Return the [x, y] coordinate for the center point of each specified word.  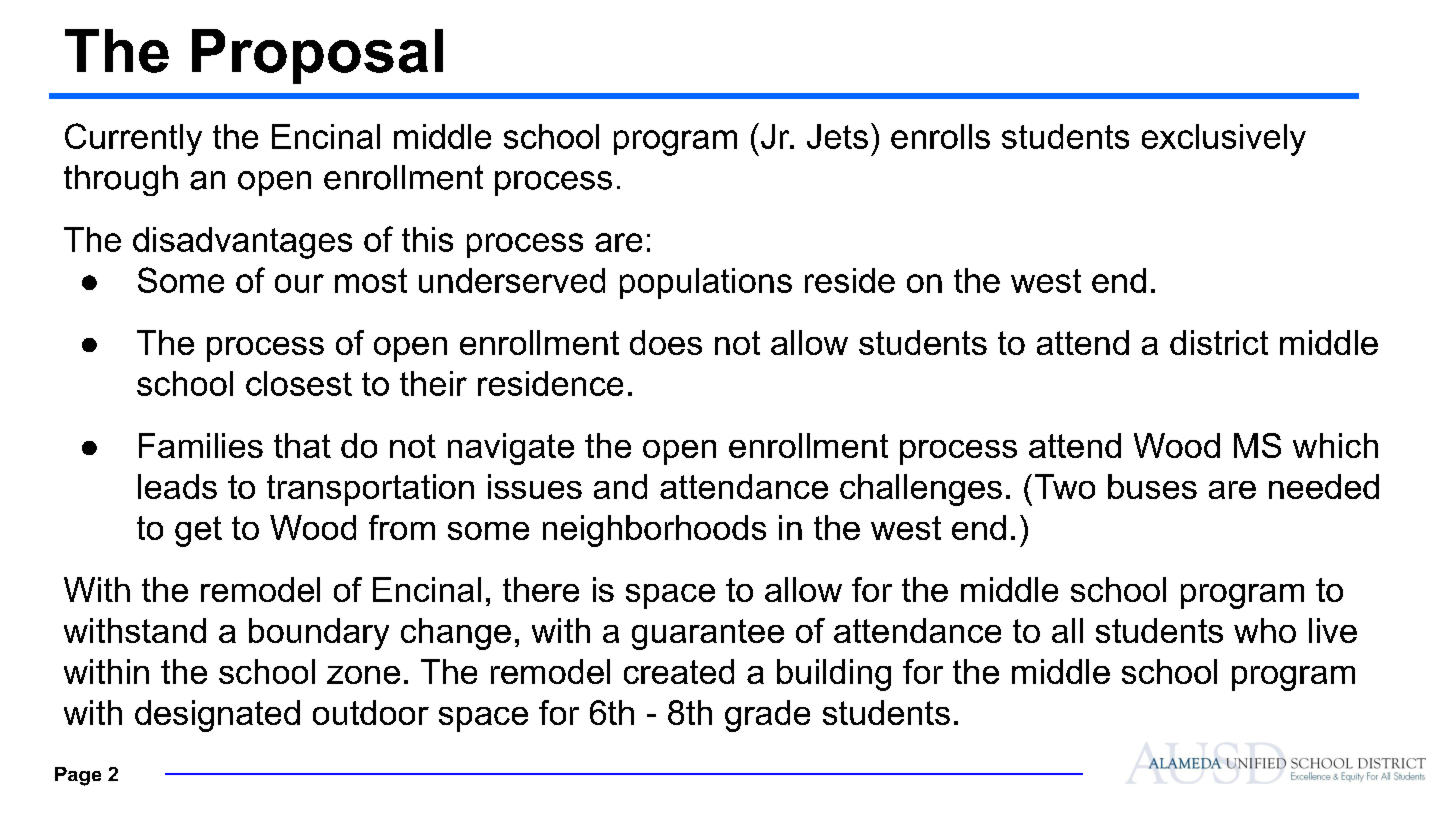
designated [217, 716]
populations [706, 283]
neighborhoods [654, 531]
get [198, 531]
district [1219, 342]
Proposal [317, 56]
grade [767, 716]
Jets [837, 136]
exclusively [1224, 140]
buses [1152, 486]
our [299, 283]
